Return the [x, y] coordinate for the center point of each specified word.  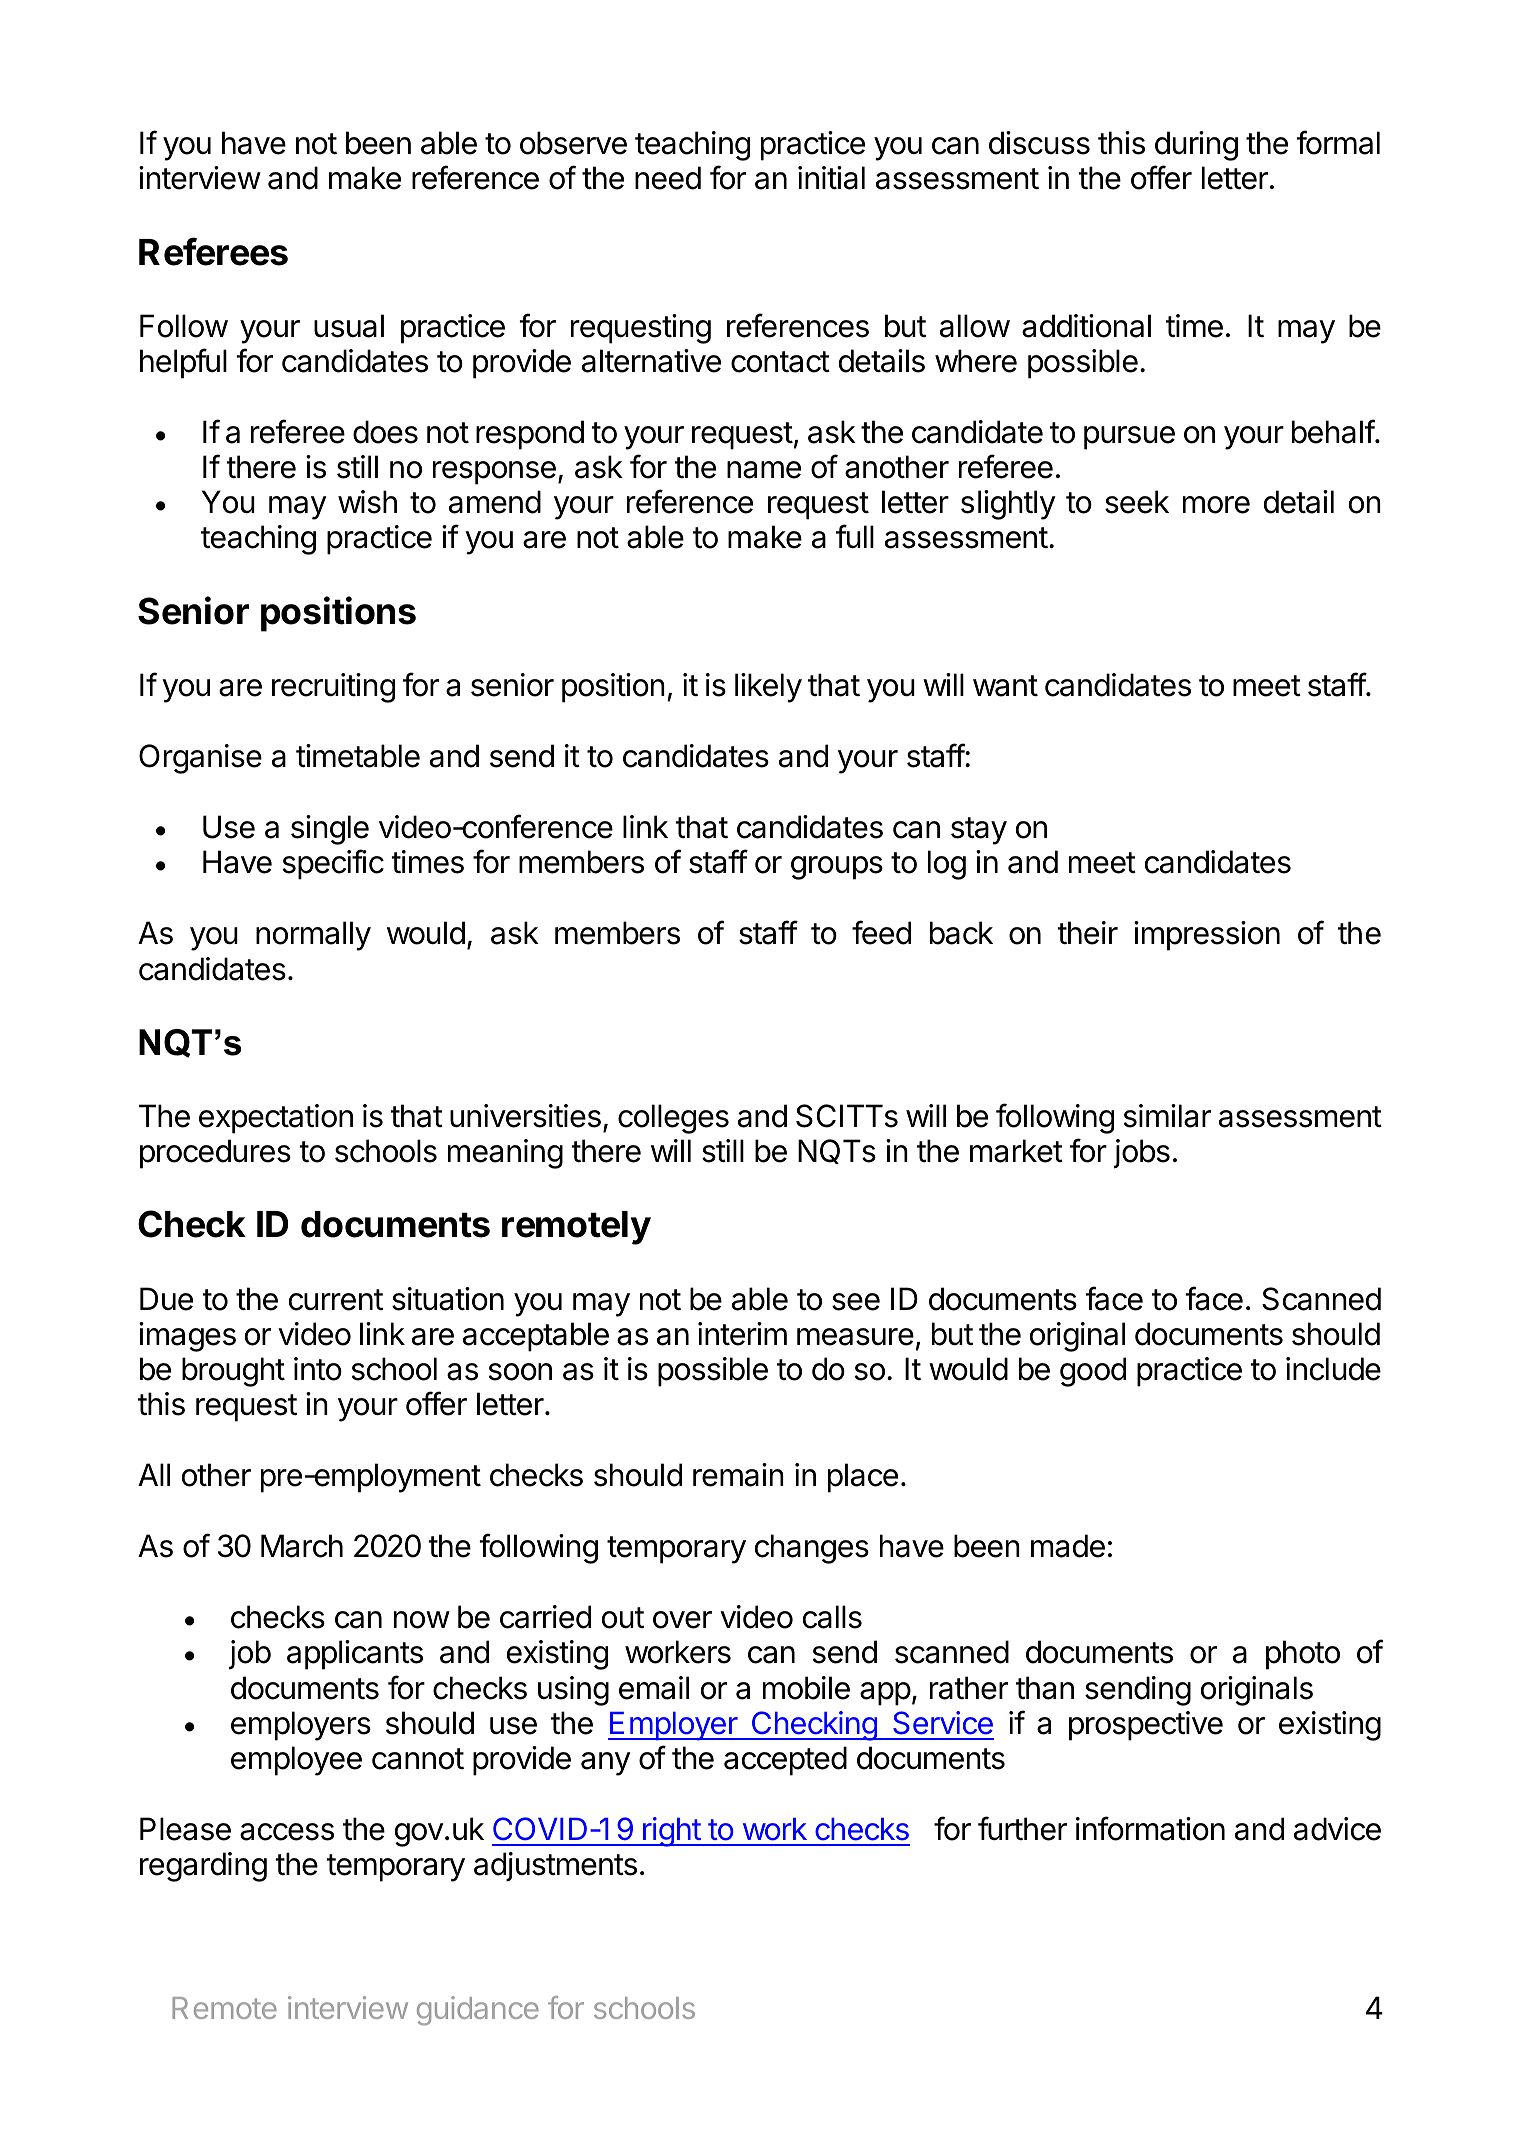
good [1093, 1372]
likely [768, 688]
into [318, 1369]
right [671, 1832]
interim [742, 1334]
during [1196, 146]
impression [1207, 936]
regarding [203, 1867]
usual [349, 326]
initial [831, 178]
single [330, 830]
